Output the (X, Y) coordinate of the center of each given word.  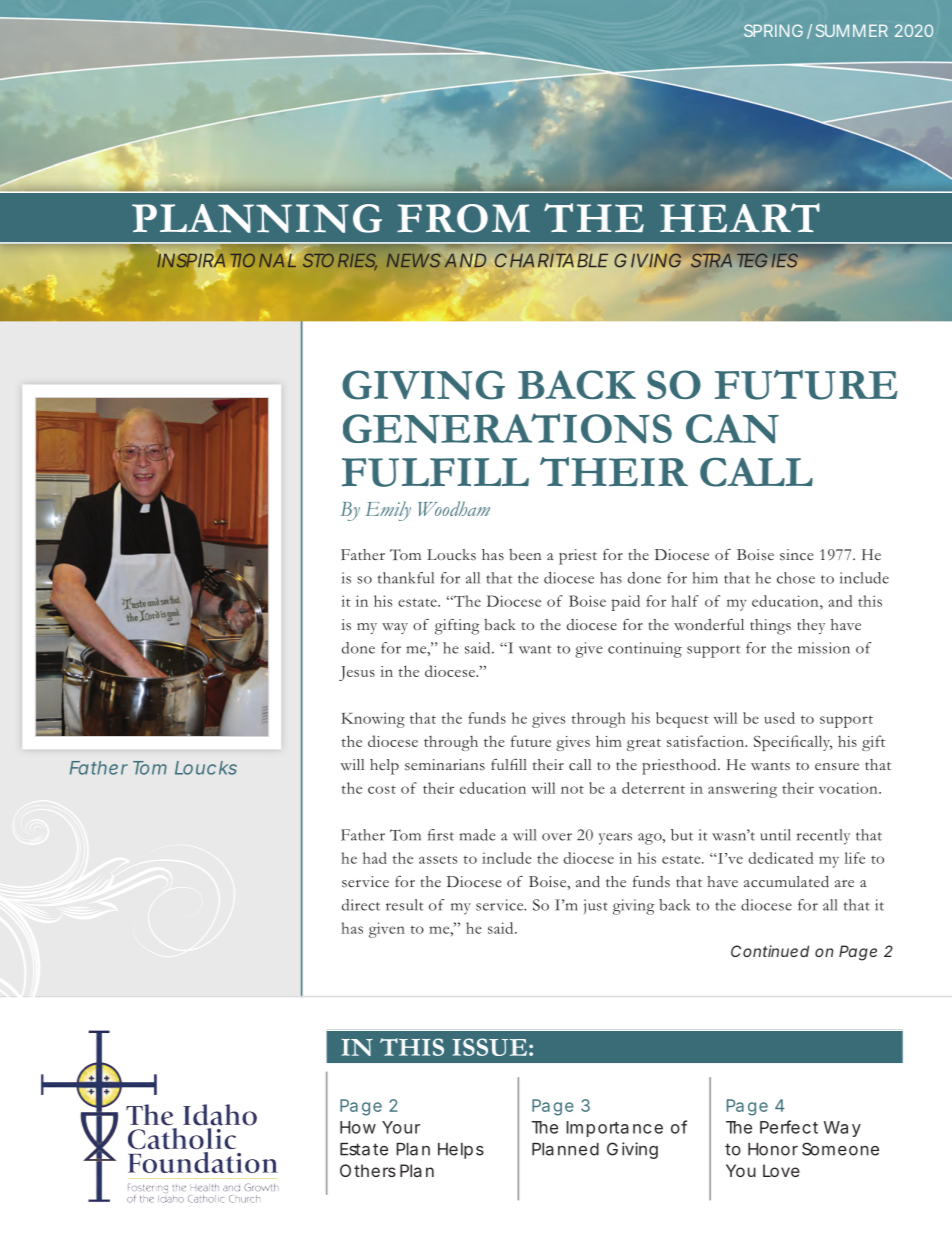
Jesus (357, 673)
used (779, 718)
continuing (645, 650)
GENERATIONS (507, 428)
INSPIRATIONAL (228, 260)
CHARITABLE (551, 260)
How (358, 1127)
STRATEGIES (744, 260)
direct (361, 905)
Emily (388, 511)
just (596, 906)
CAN (732, 429)
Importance (614, 1129)
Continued (770, 951)
